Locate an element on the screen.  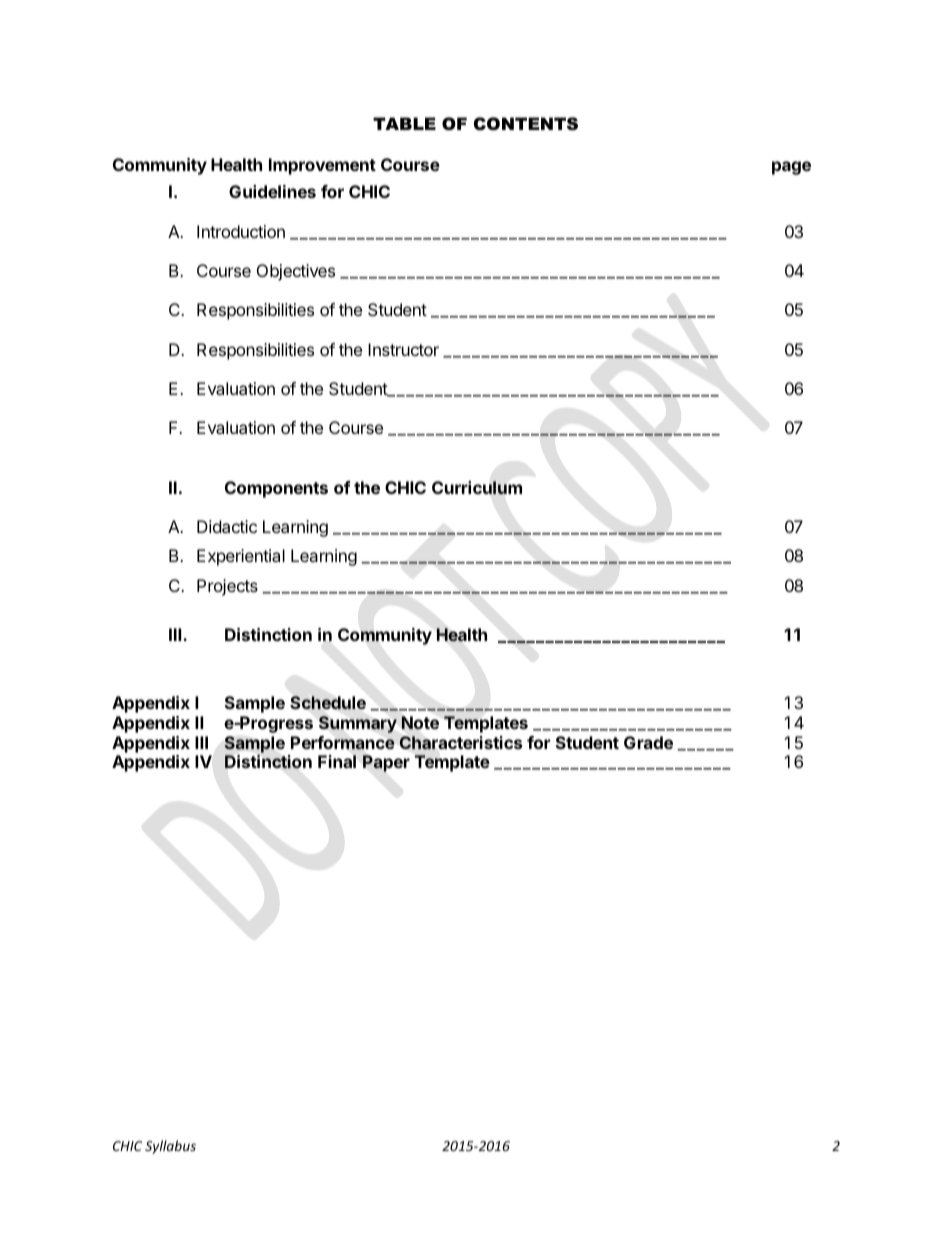
Characteristics is located at coordinates (460, 743).
